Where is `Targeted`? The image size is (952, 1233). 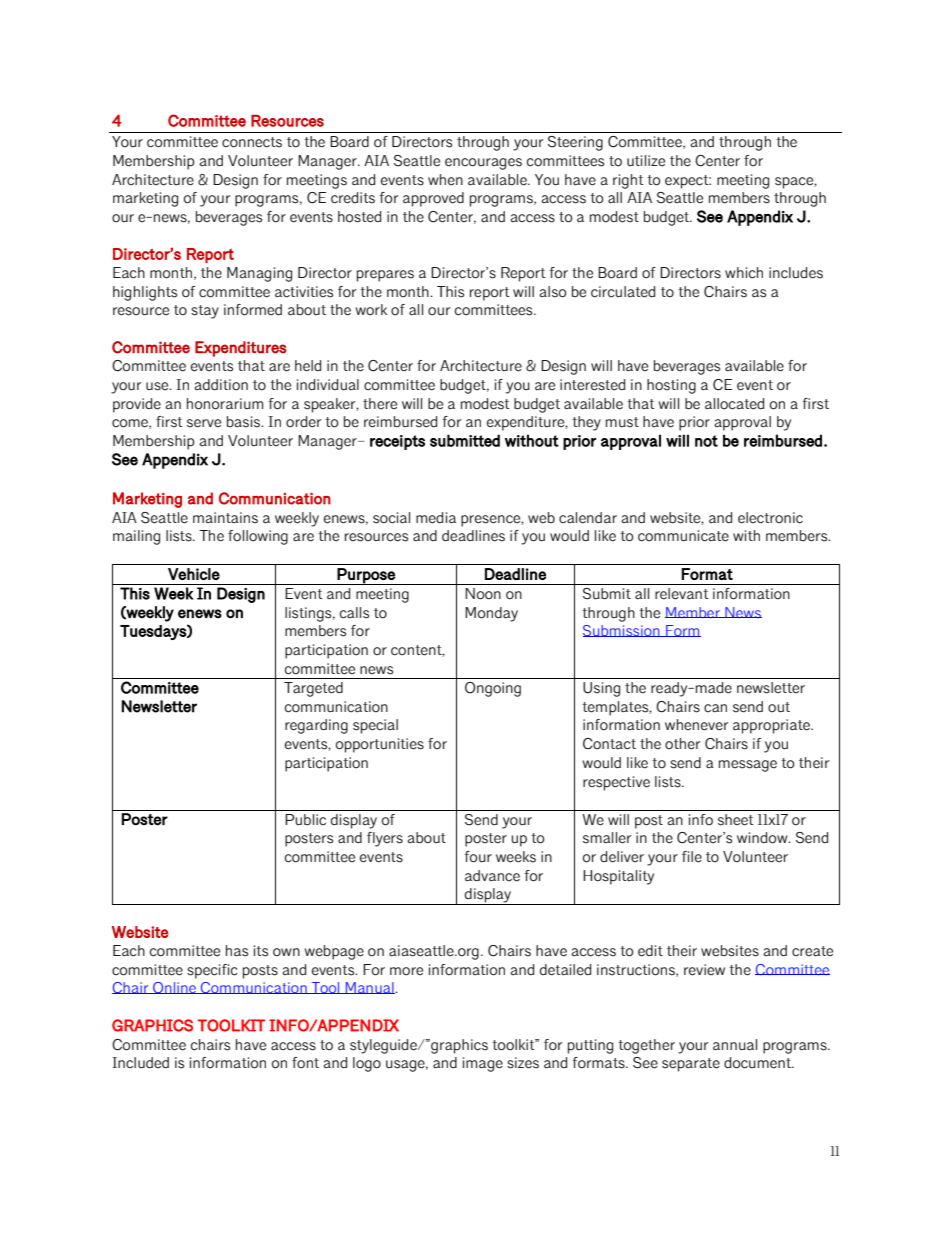 Targeted is located at coordinates (313, 689).
